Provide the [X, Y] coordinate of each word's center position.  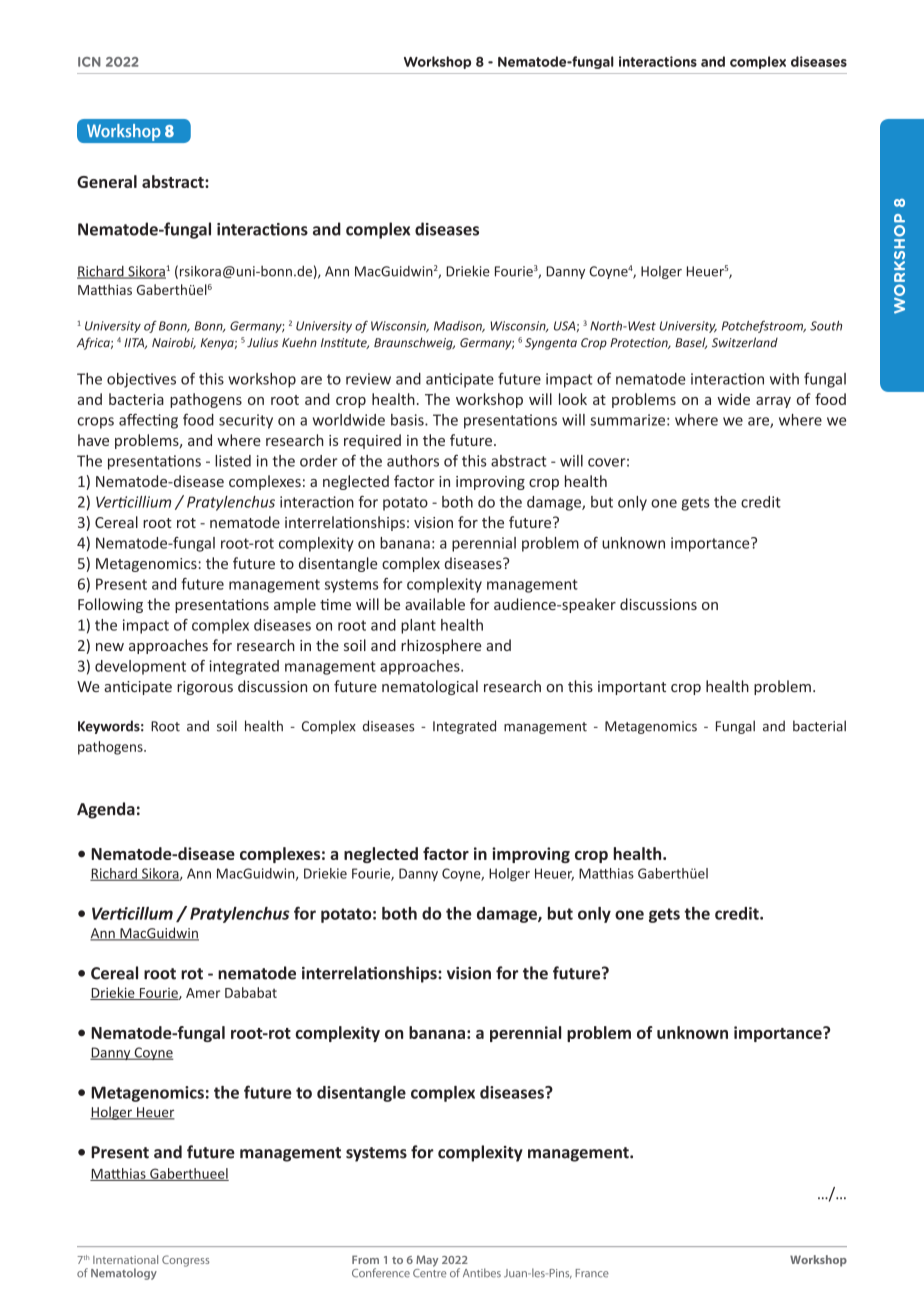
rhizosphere [441, 646]
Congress [185, 1261]
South [826, 326]
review [368, 379]
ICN [89, 62]
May [427, 1261]
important [632, 688]
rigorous [205, 688]
